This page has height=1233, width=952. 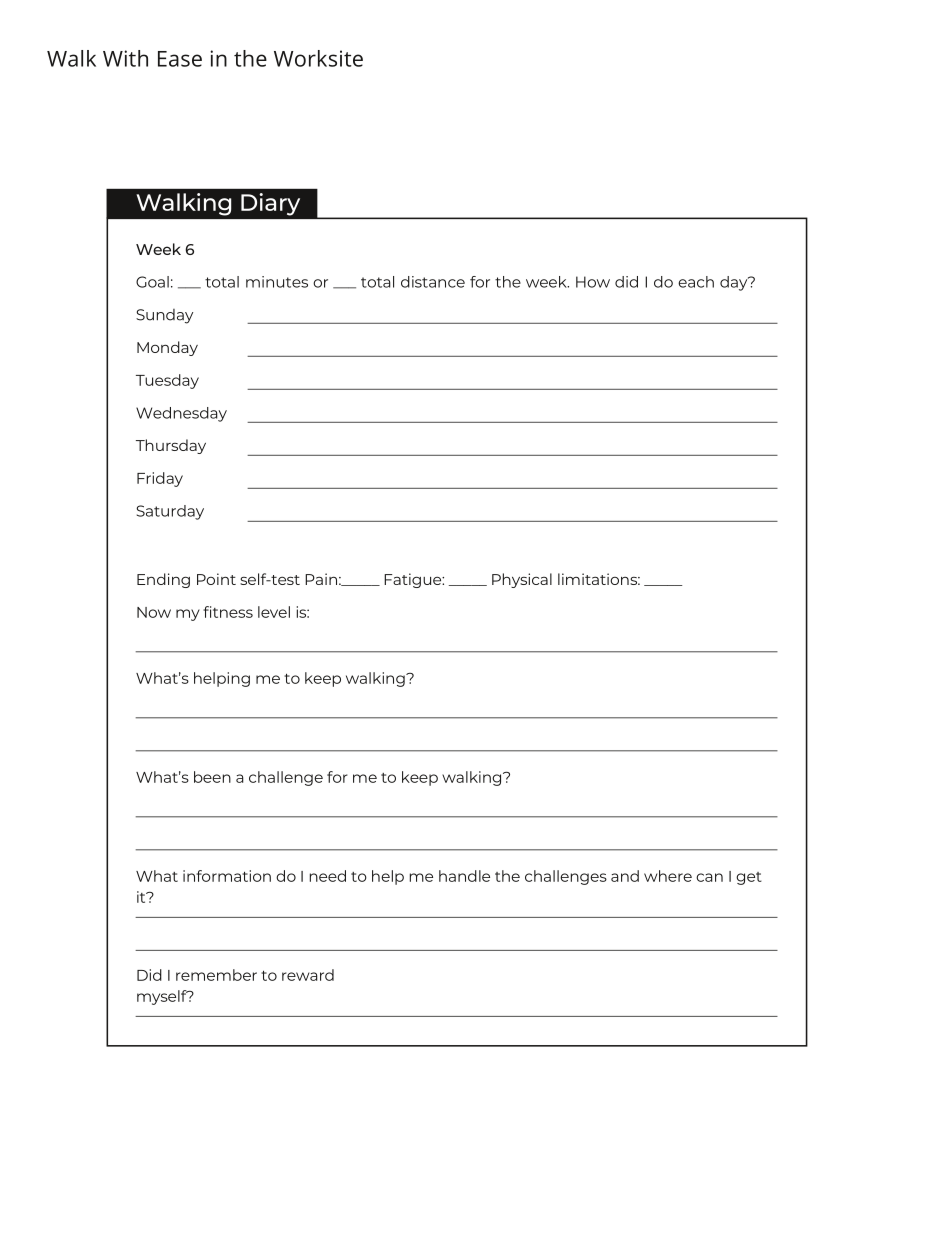 What do you see at coordinates (318, 58) in the page?
I see `Worksite` at bounding box center [318, 58].
